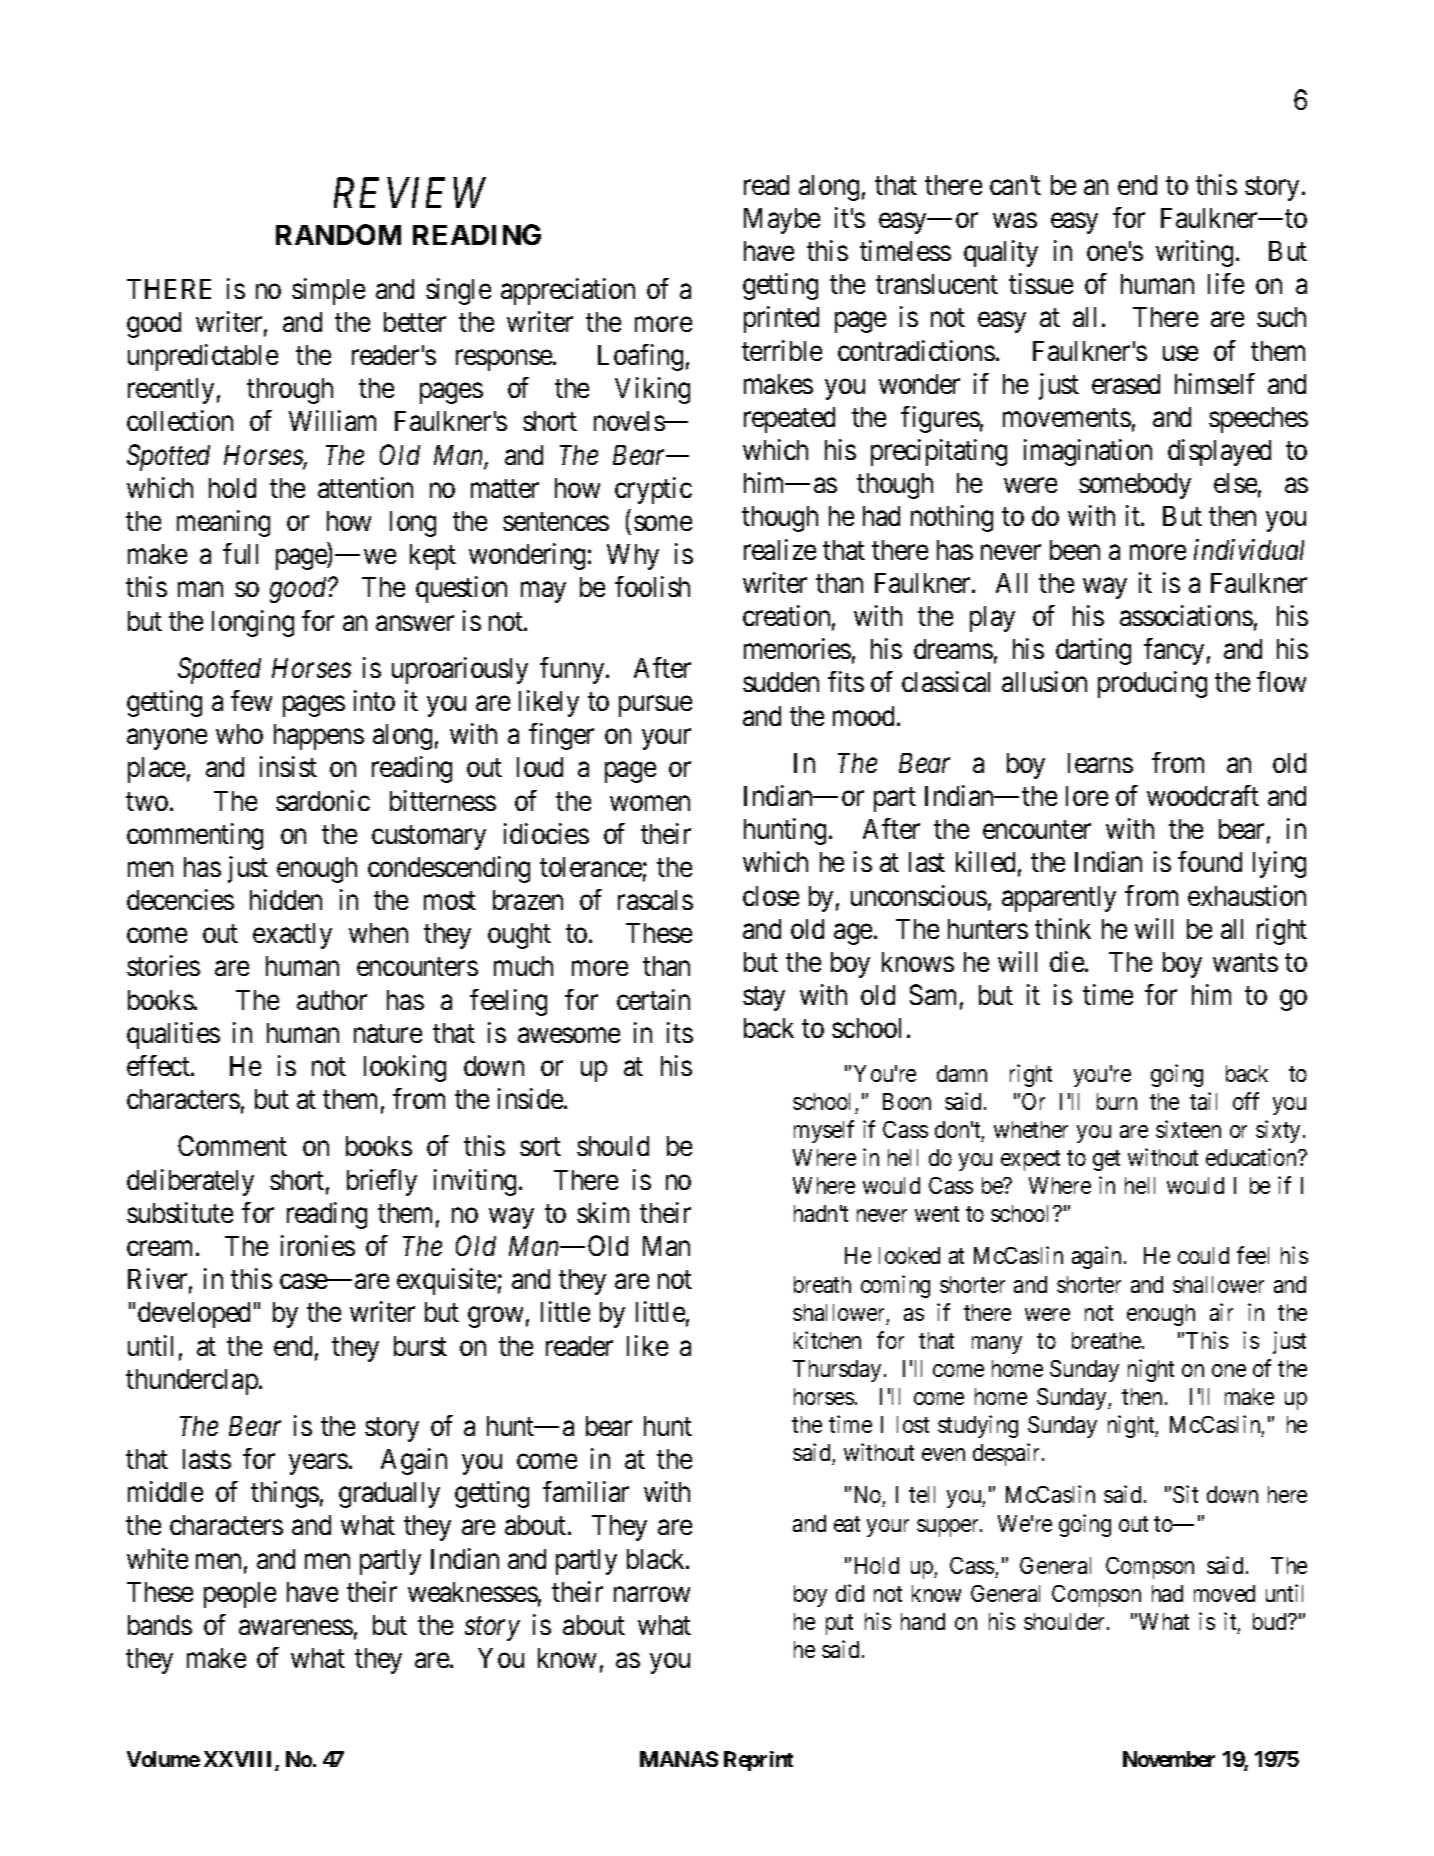 Image resolution: width=1434 pixels, height=1856 pixels. Describe the element at coordinates (240, 1760) in the page. I see `XXVIII` at that location.
